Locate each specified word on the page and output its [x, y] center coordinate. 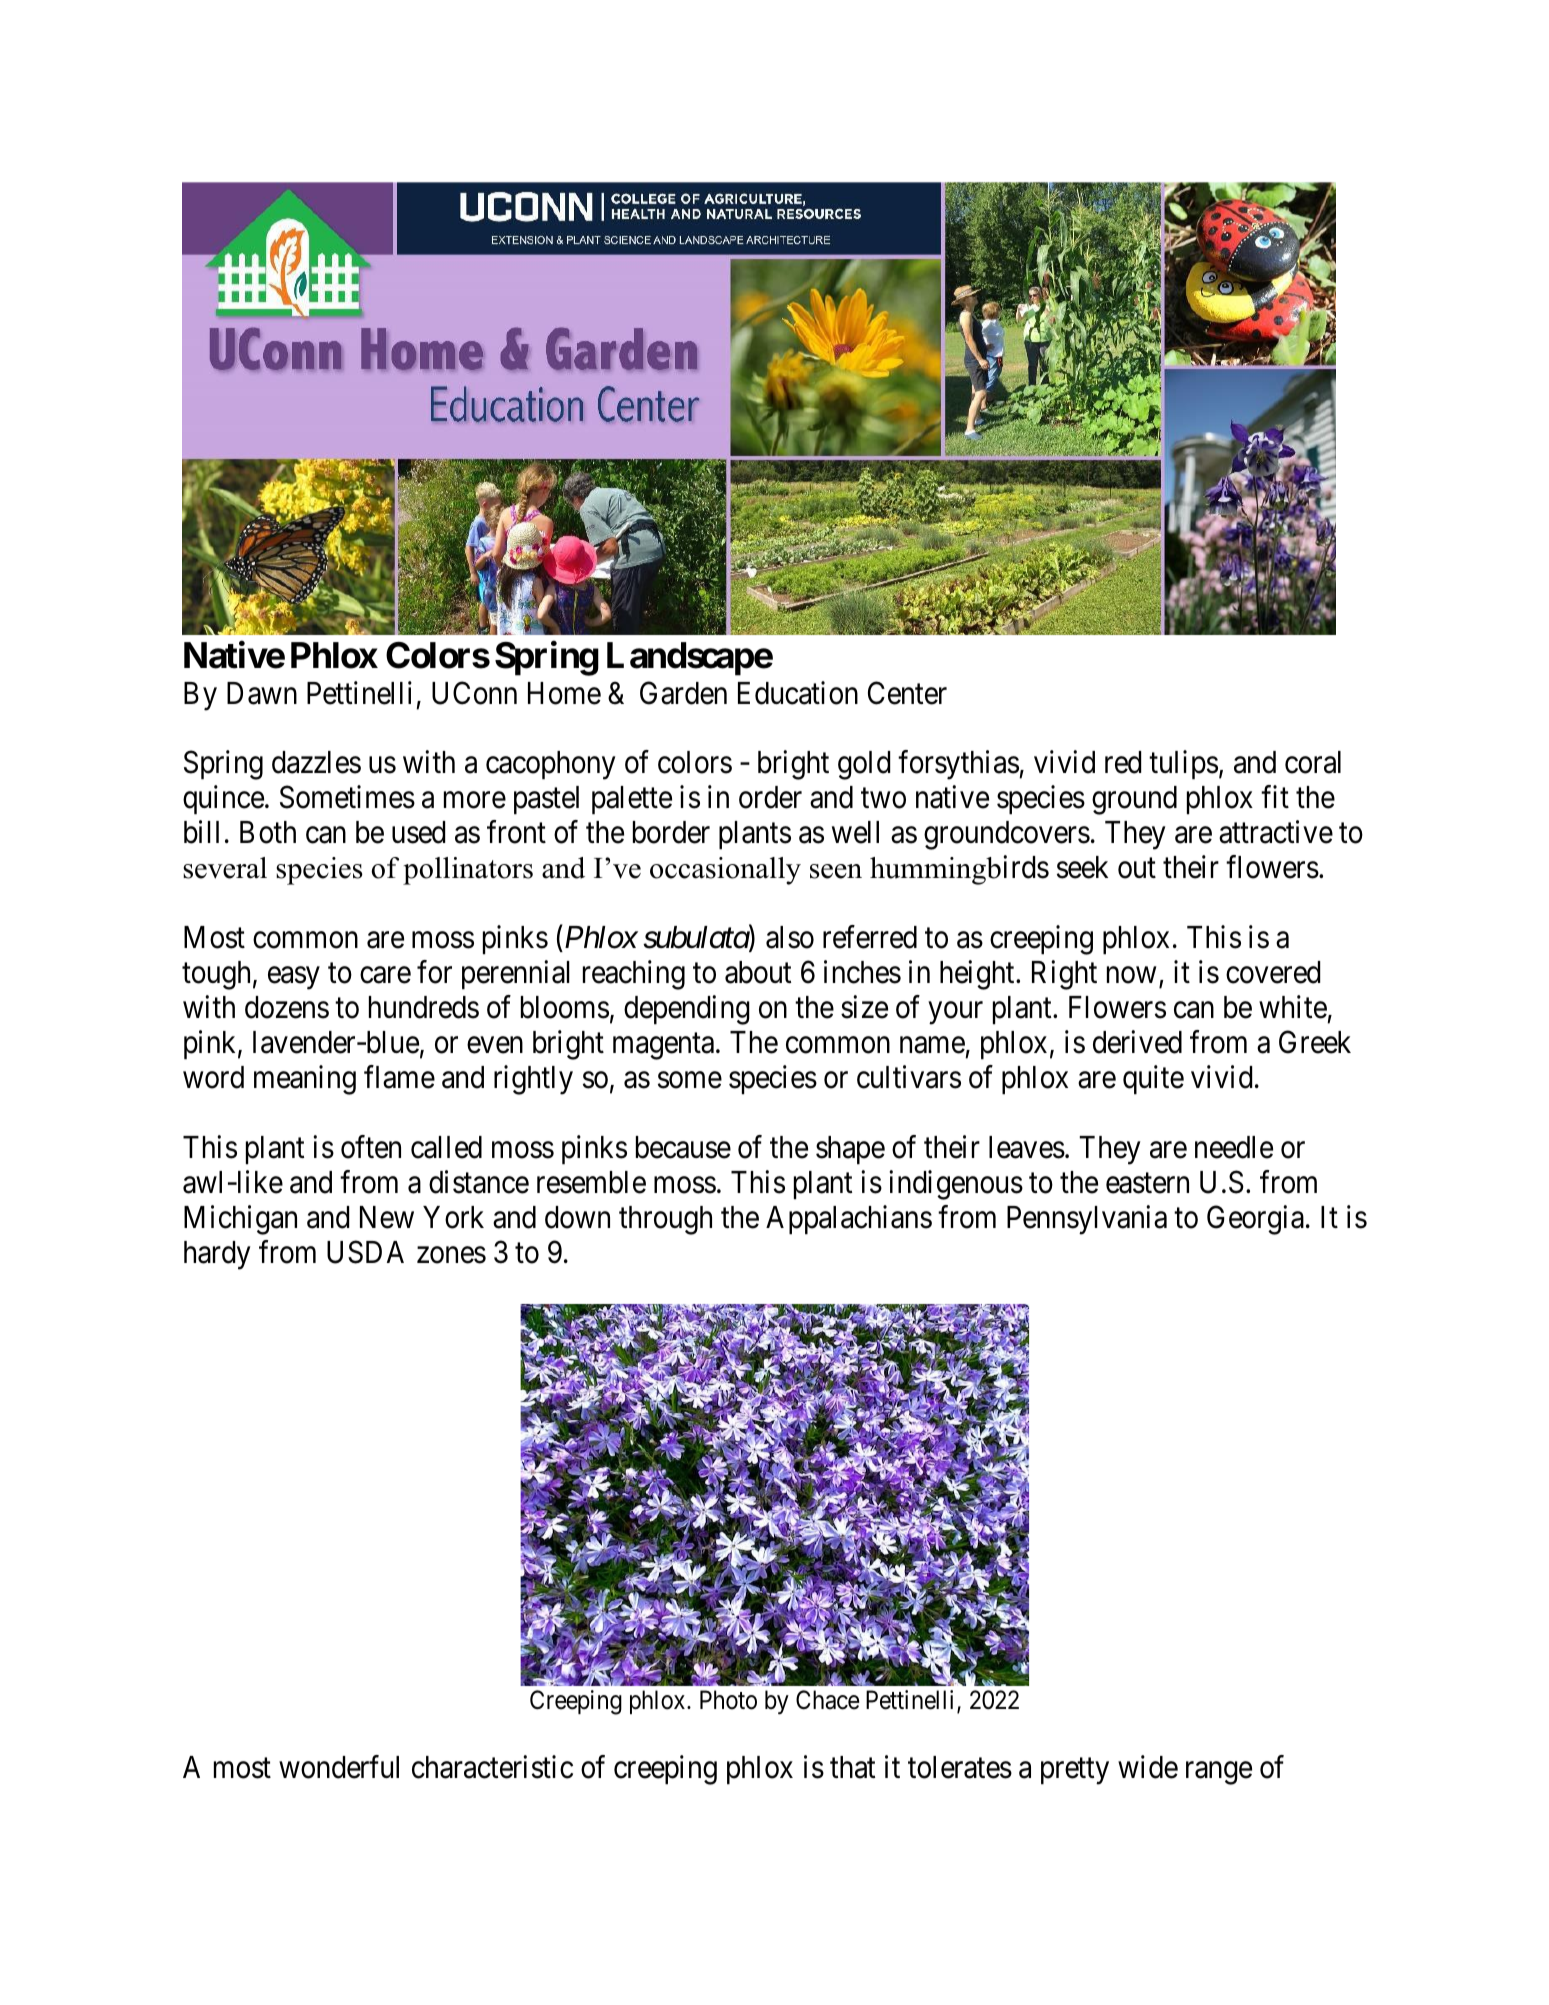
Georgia [1255, 1220]
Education [798, 693]
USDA [365, 1252]
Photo [728, 1700]
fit [1275, 797]
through [665, 1220]
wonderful [339, 1767]
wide [1148, 1767]
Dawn [262, 693]
